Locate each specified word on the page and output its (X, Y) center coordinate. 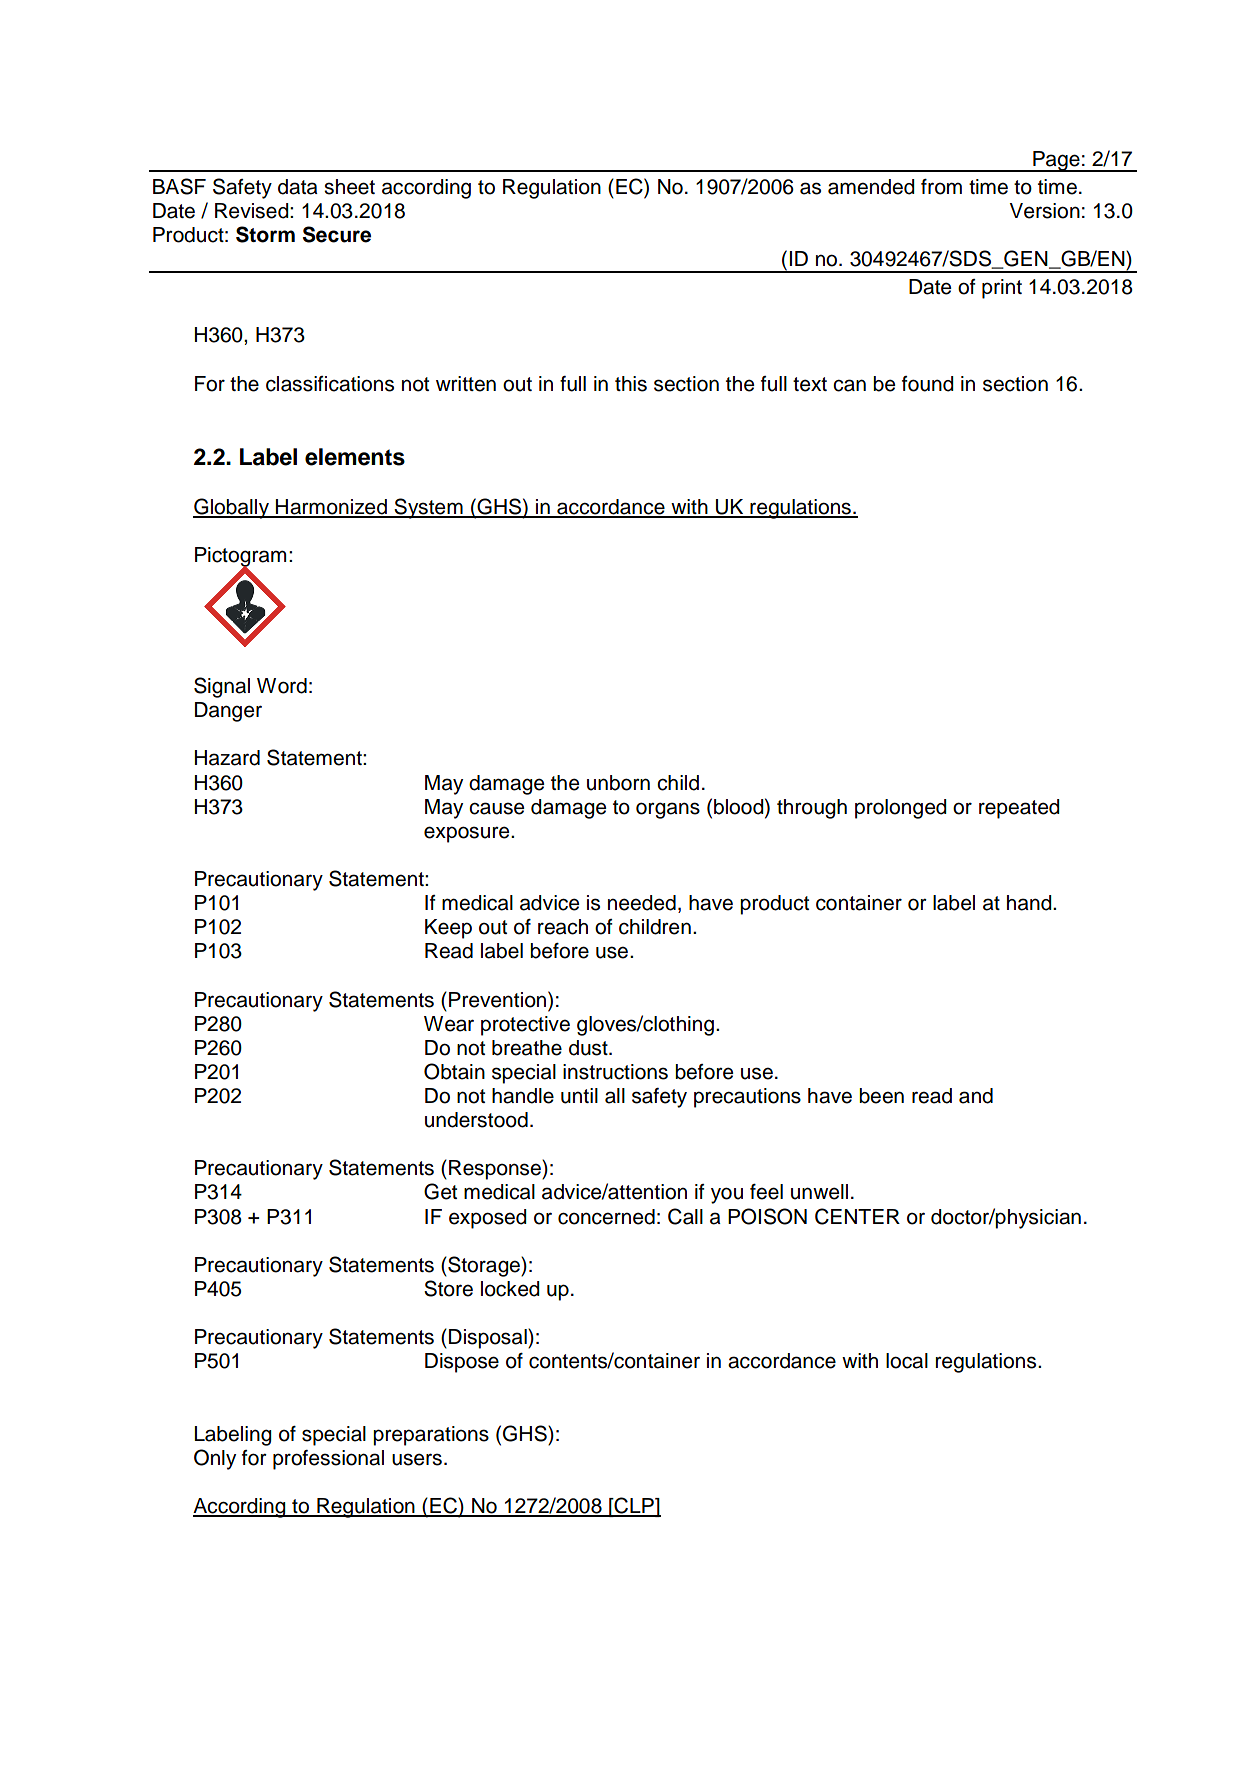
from (941, 187)
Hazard (227, 758)
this (631, 384)
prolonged (901, 809)
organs (668, 810)
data (298, 187)
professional (328, 1460)
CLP (634, 1506)
